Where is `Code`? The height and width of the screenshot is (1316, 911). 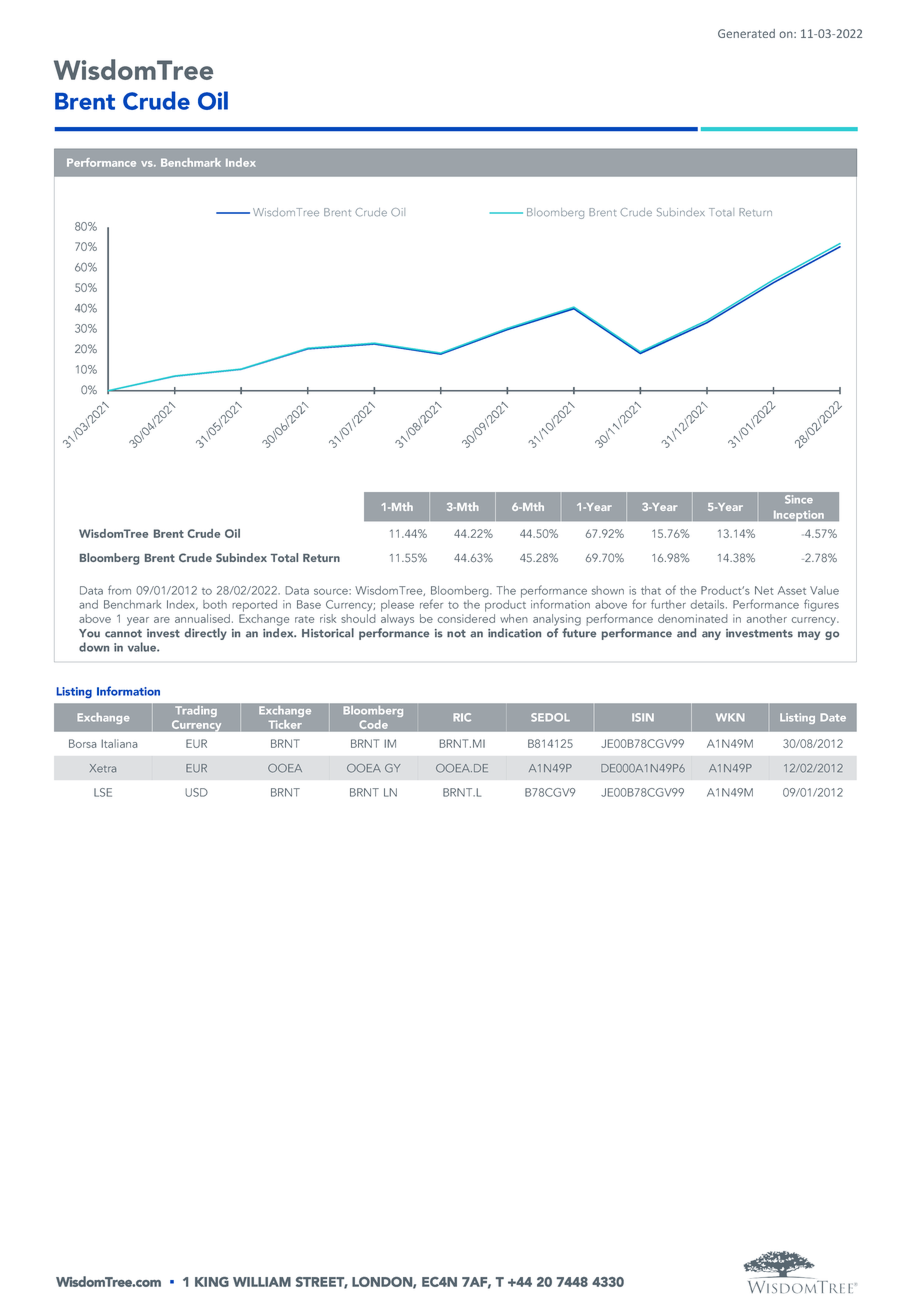 Code is located at coordinates (374, 724).
